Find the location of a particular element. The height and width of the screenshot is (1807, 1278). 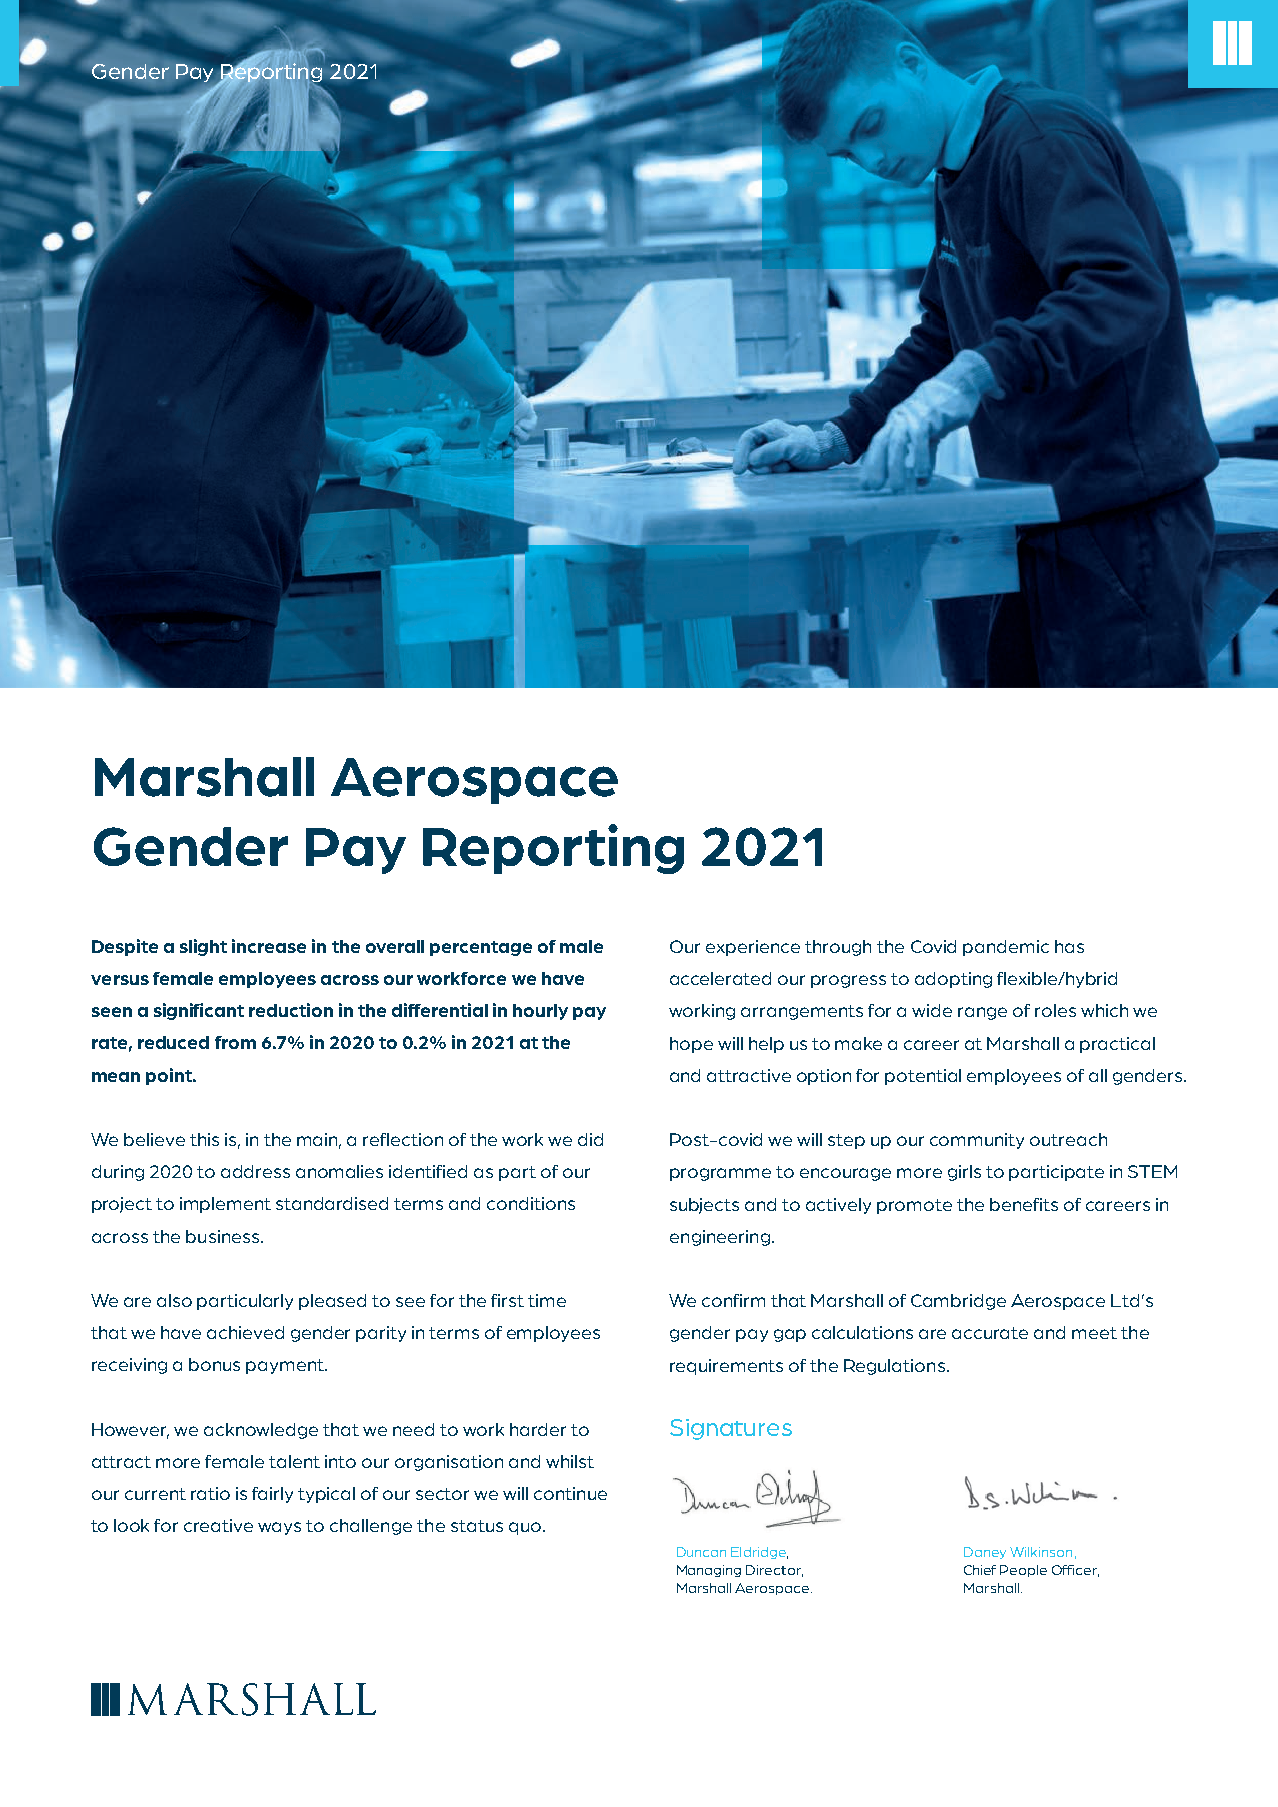

requirements is located at coordinates (726, 1367).
